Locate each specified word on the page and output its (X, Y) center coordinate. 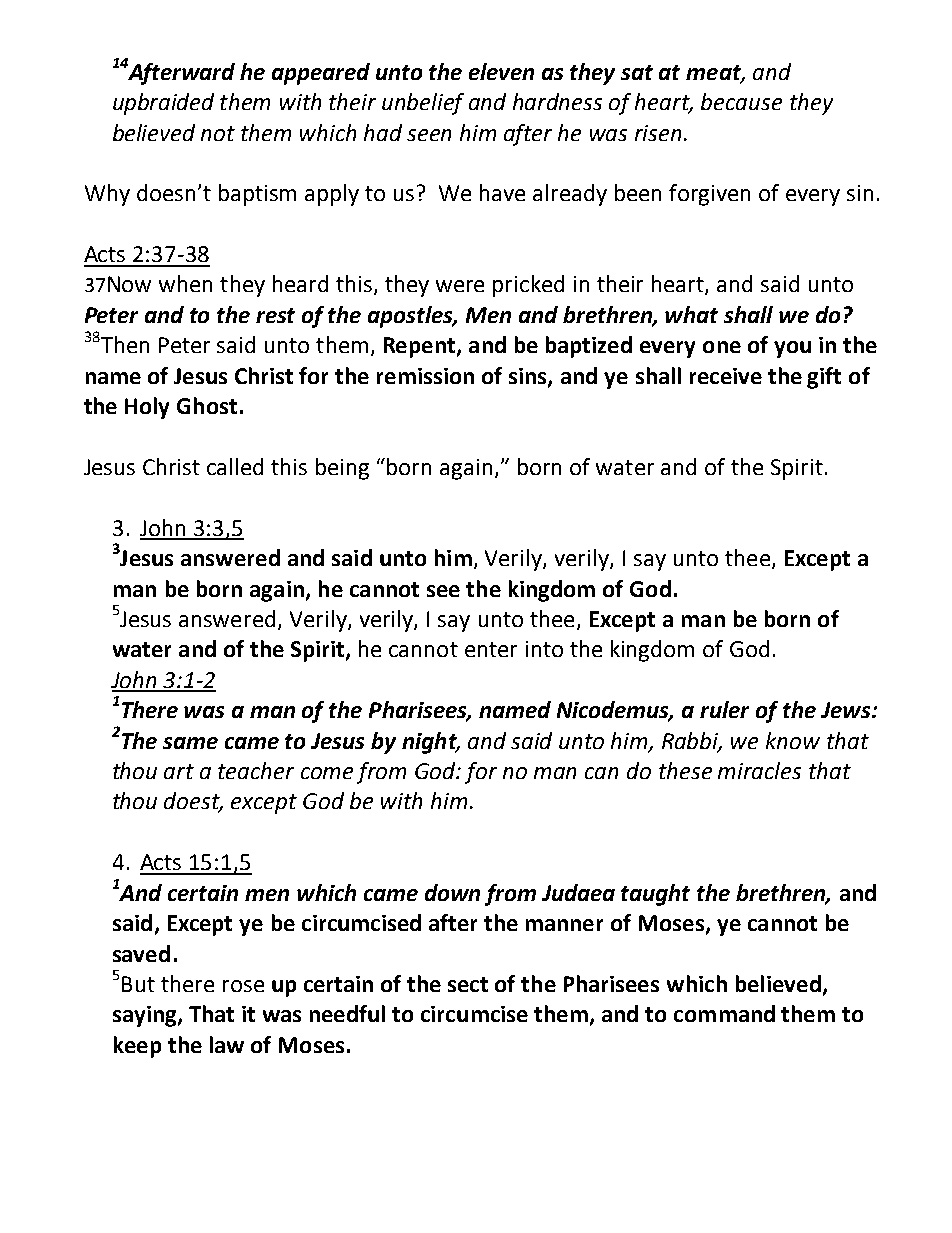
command (724, 1013)
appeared (321, 74)
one (722, 347)
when (185, 283)
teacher (256, 770)
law (227, 1044)
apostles (412, 317)
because (741, 101)
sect (468, 984)
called (235, 466)
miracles (759, 770)
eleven (501, 71)
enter (491, 649)
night (430, 743)
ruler (724, 709)
